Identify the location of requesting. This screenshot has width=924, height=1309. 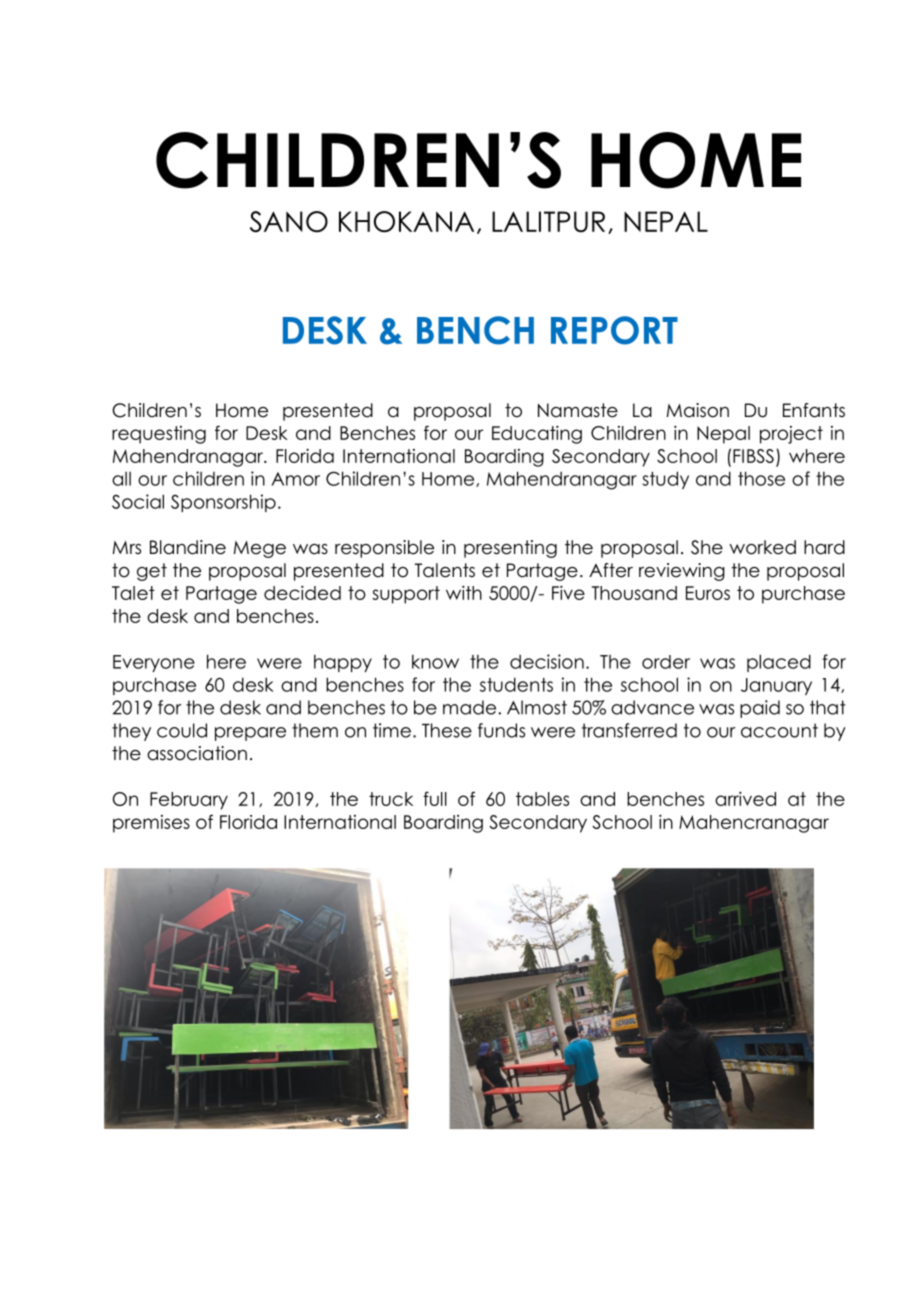
(159, 435).
